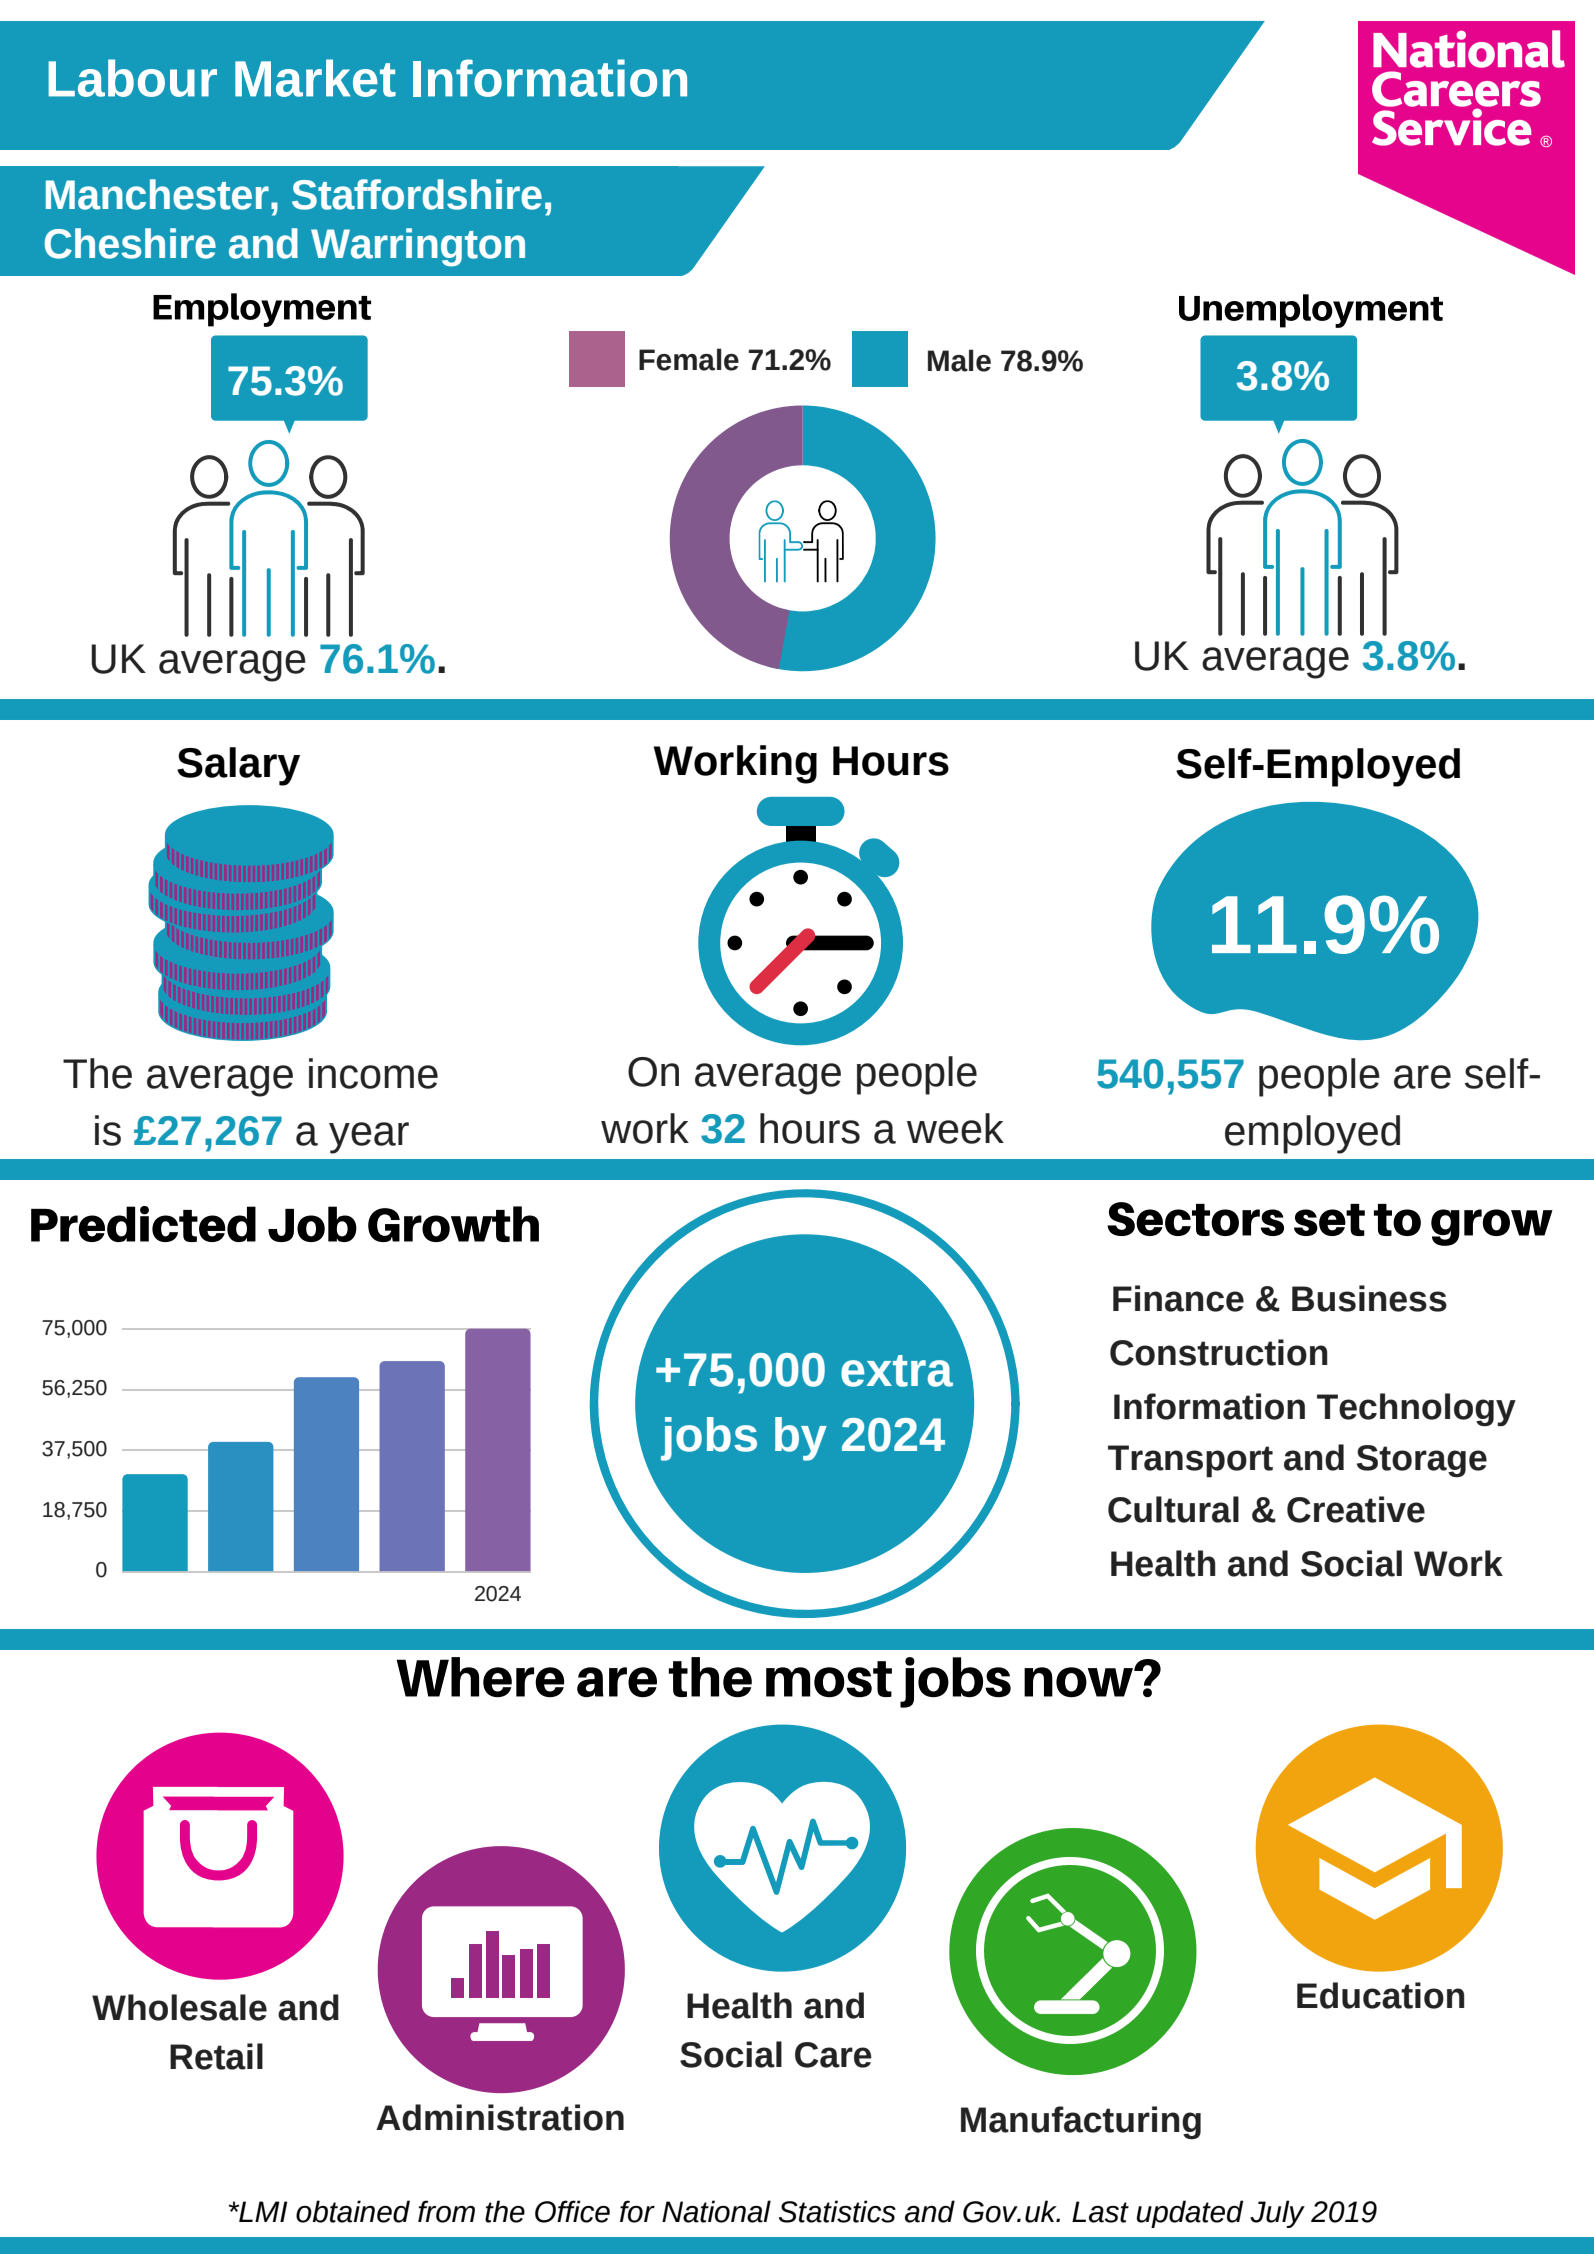  Describe the element at coordinates (716, 2211) in the document. I see `National` at that location.
